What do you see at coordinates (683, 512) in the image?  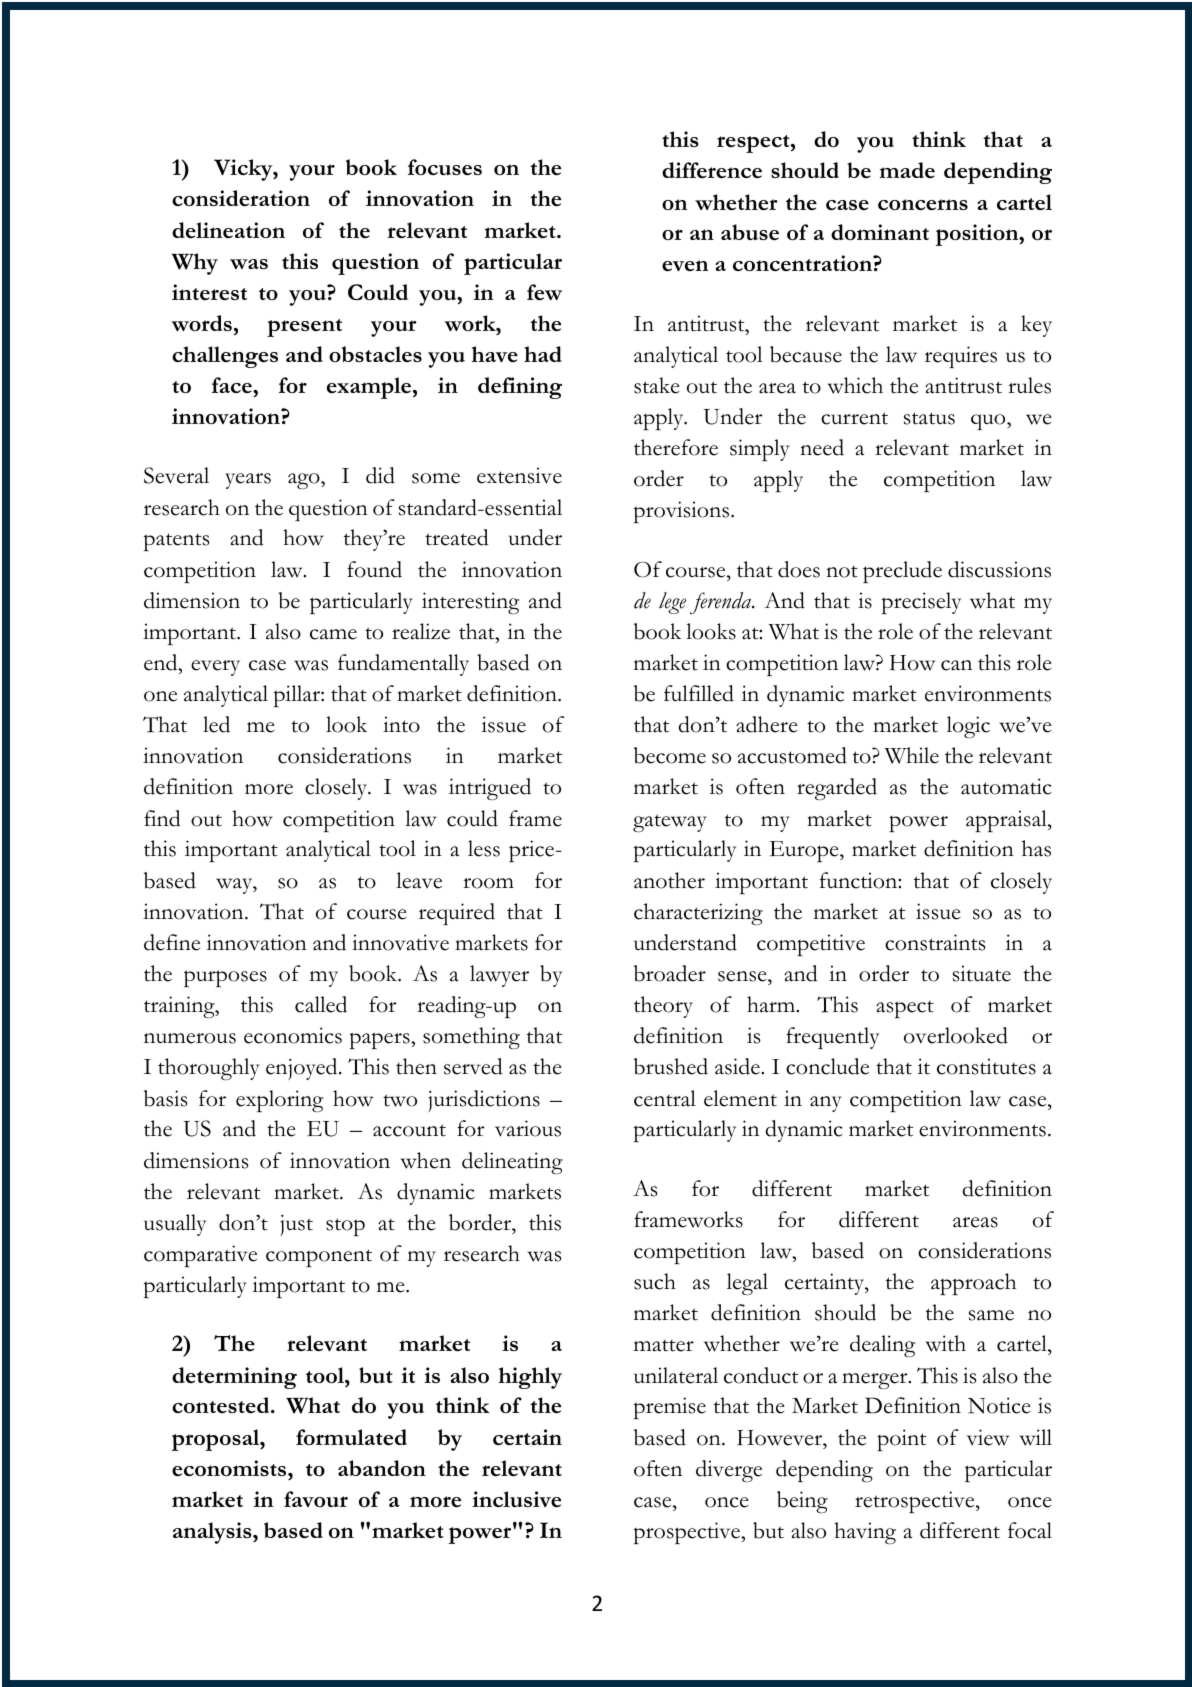 I see `provisions` at bounding box center [683, 512].
